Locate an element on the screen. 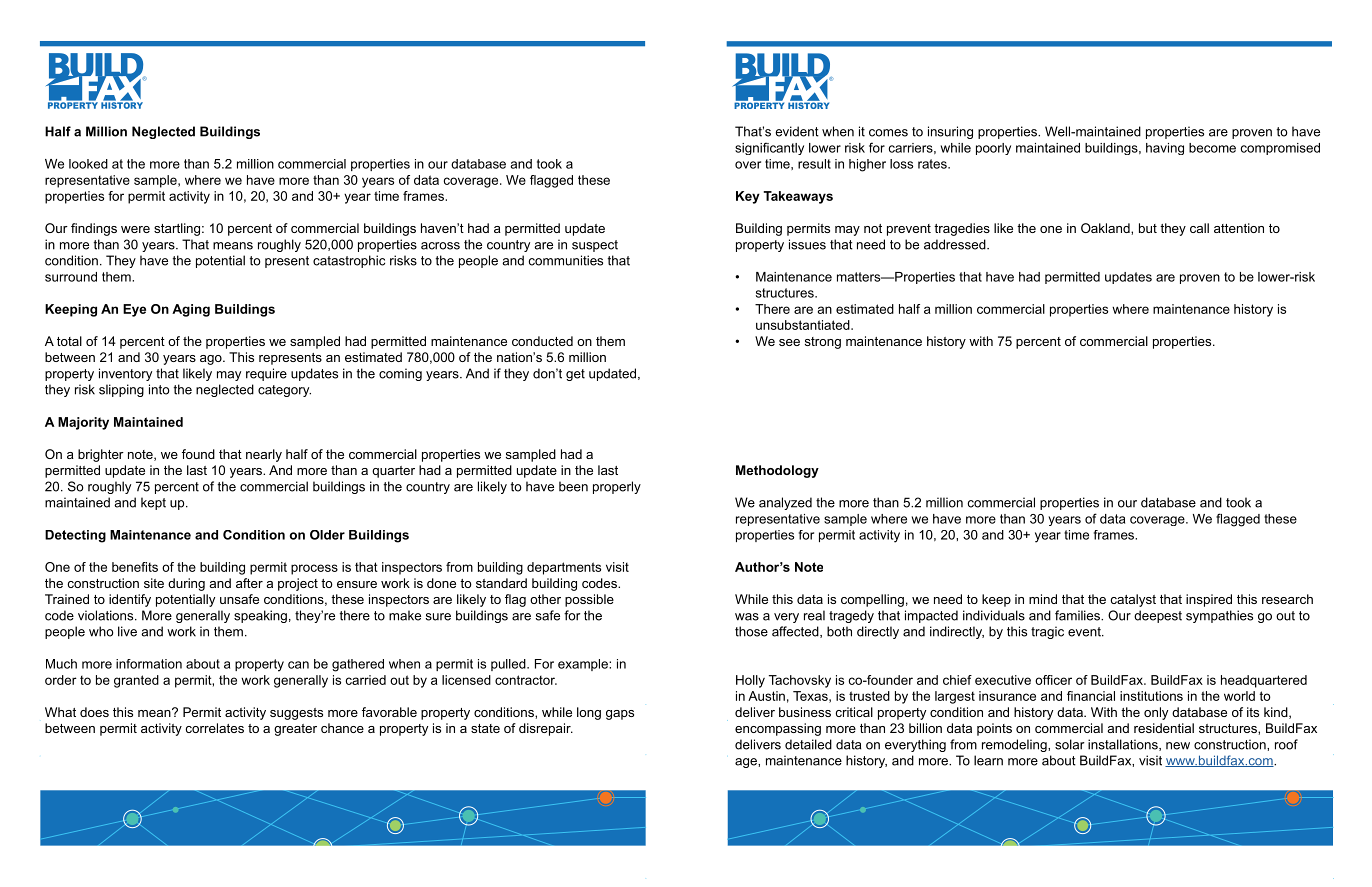  significantly is located at coordinates (769, 148).
